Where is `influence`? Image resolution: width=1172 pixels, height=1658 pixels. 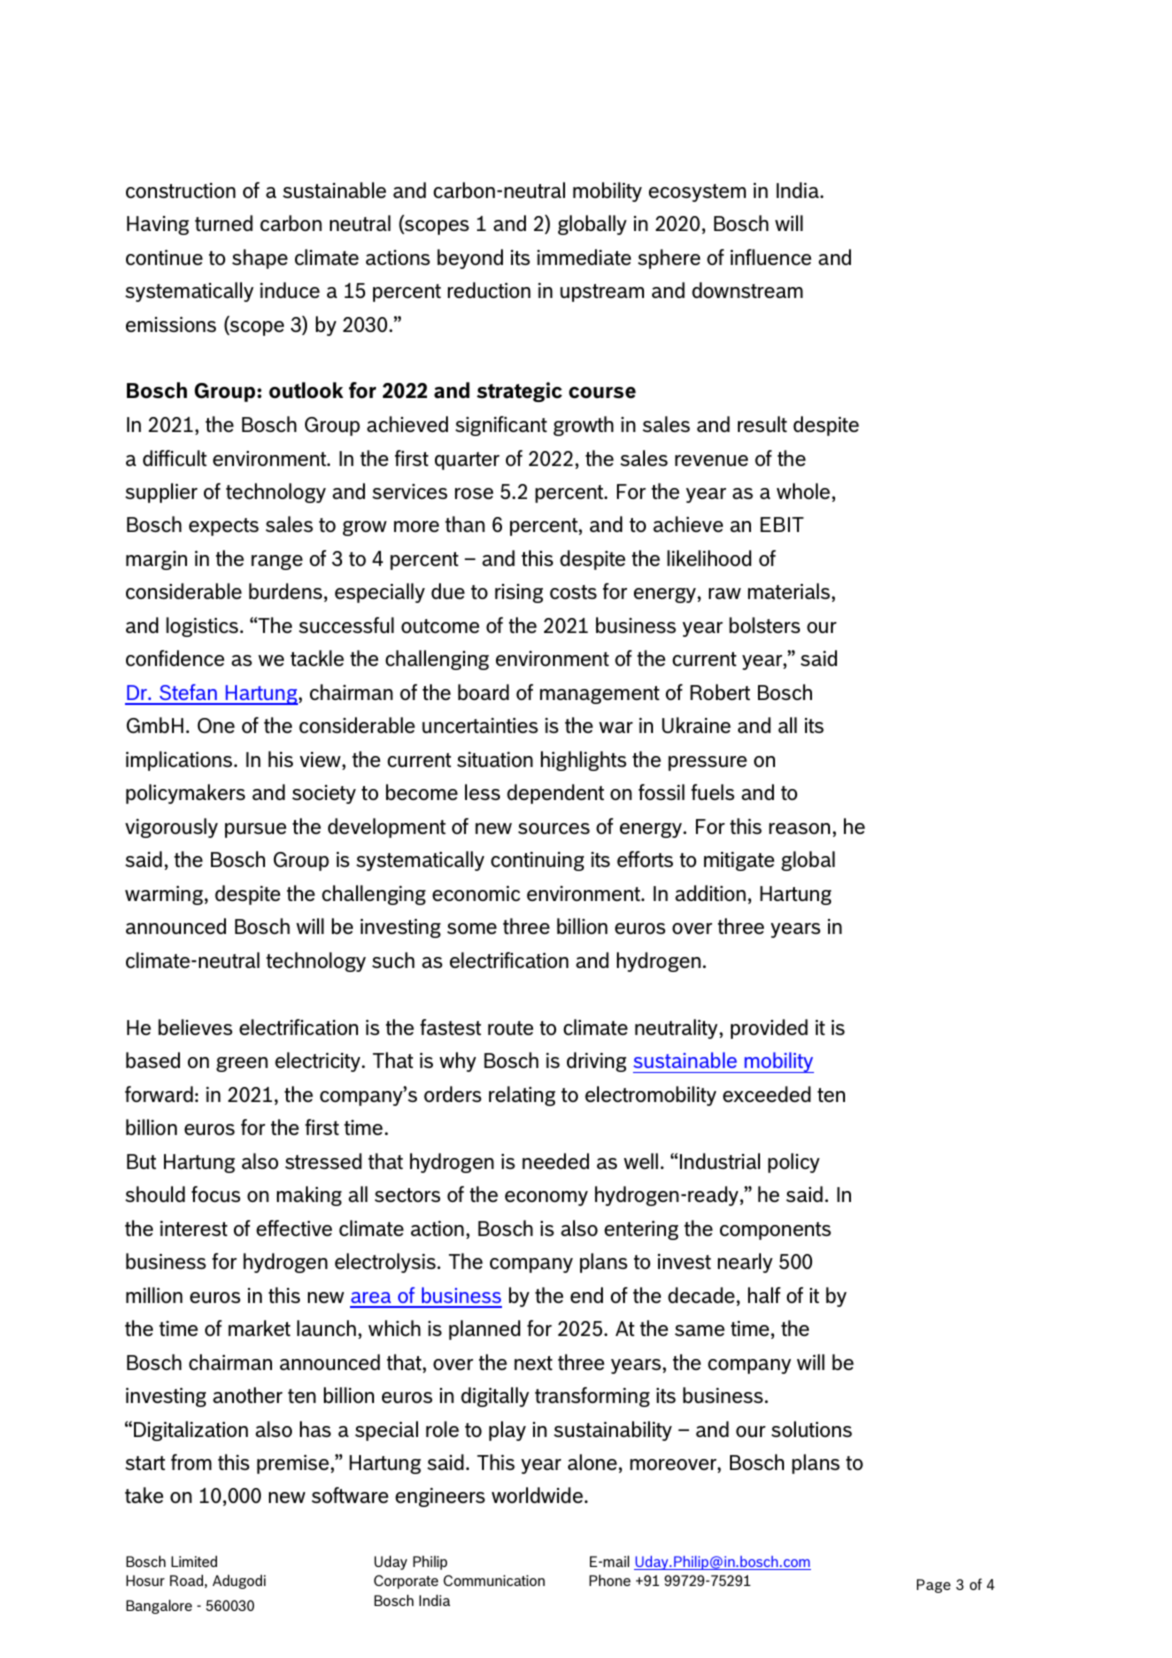 influence is located at coordinates (770, 257).
